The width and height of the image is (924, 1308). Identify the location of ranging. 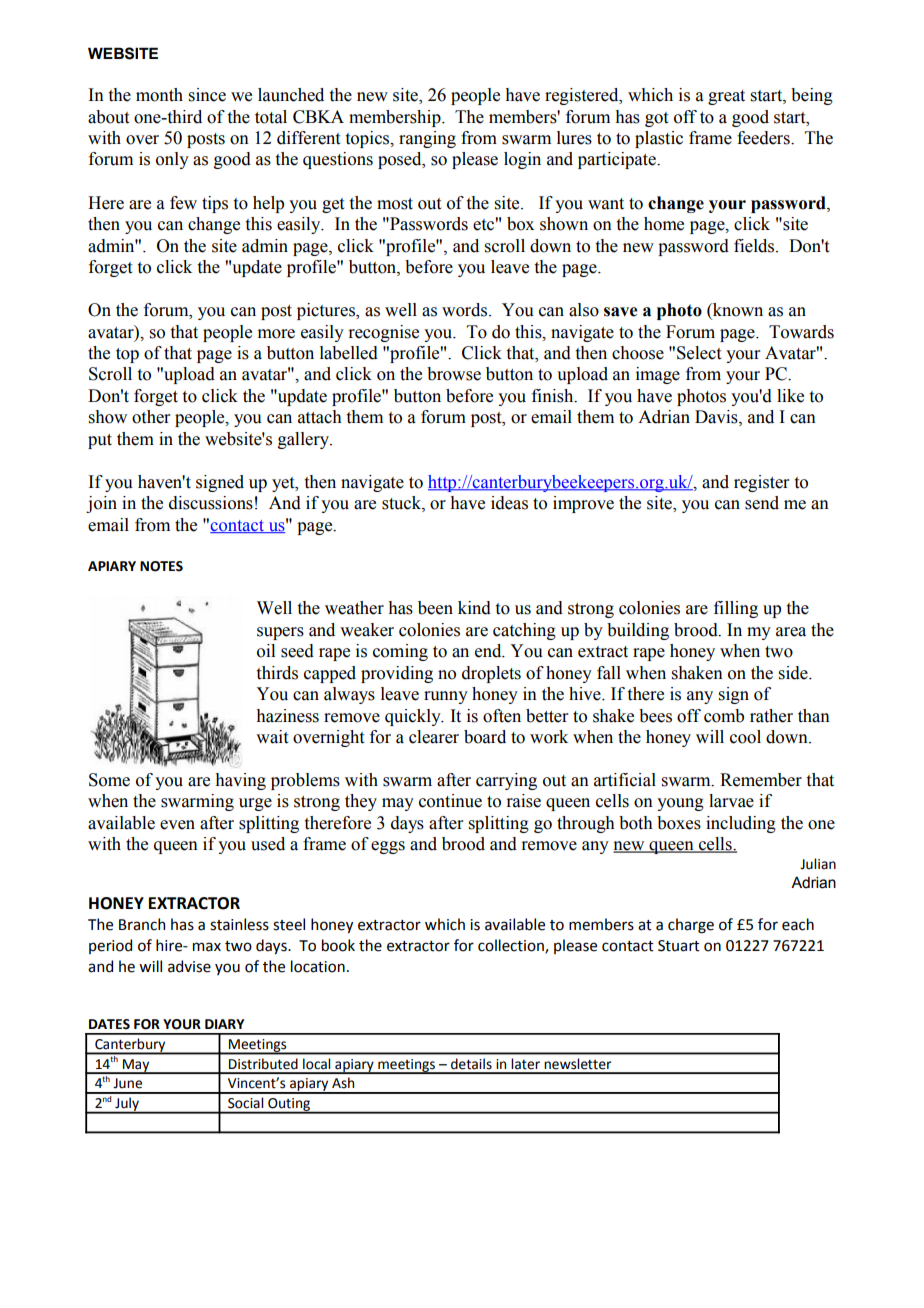
(427, 139).
